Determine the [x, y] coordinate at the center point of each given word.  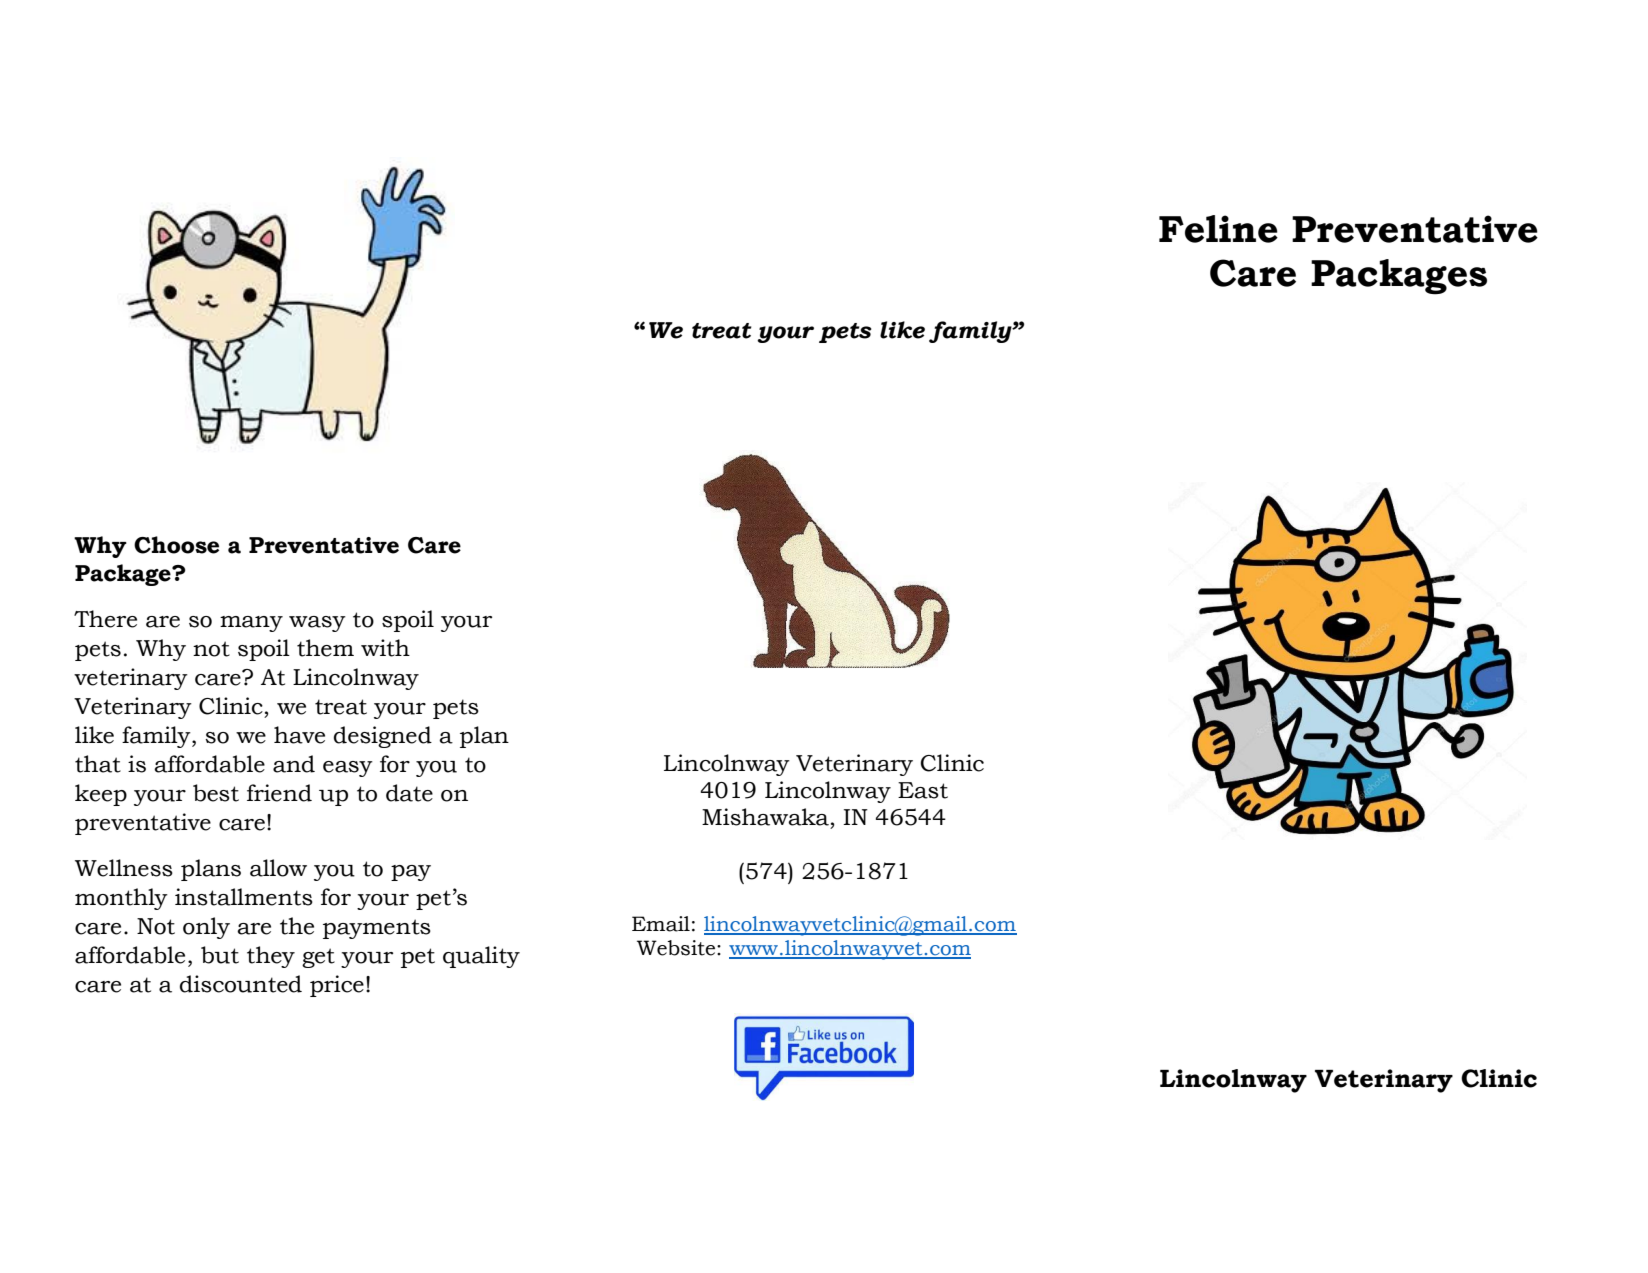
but [220, 955]
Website [677, 948]
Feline [1218, 229]
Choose [176, 545]
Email [661, 924]
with [385, 648]
